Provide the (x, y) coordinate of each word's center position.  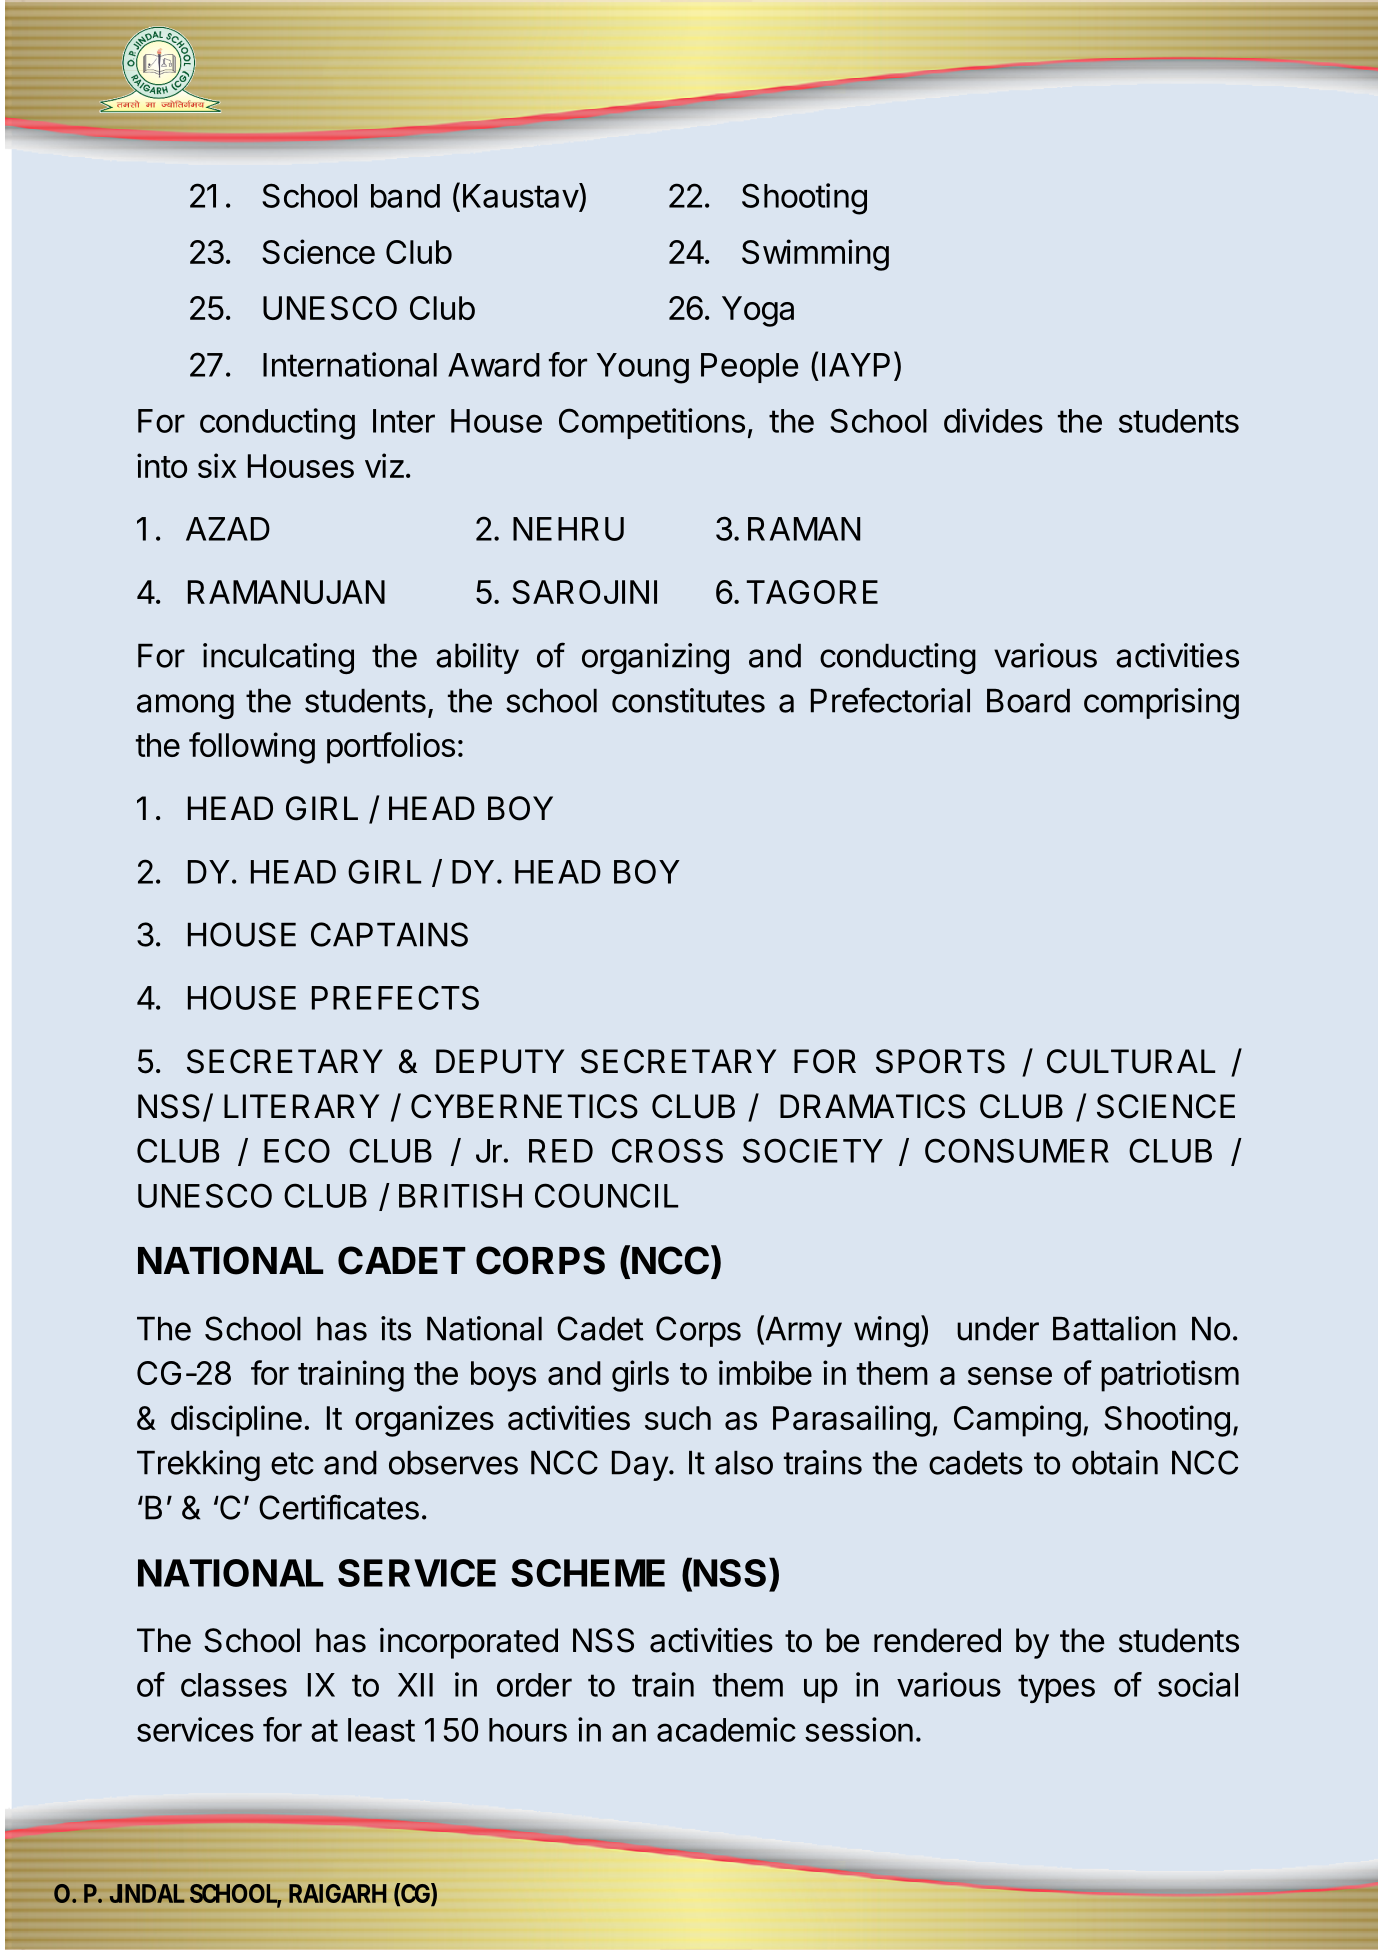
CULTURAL (1131, 1061)
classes (234, 1685)
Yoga (758, 311)
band (405, 196)
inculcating (278, 658)
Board (1028, 701)
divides (993, 420)
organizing (655, 658)
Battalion (1114, 1328)
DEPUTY (500, 1061)
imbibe (765, 1372)
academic (726, 1729)
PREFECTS (395, 997)
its (396, 1328)
